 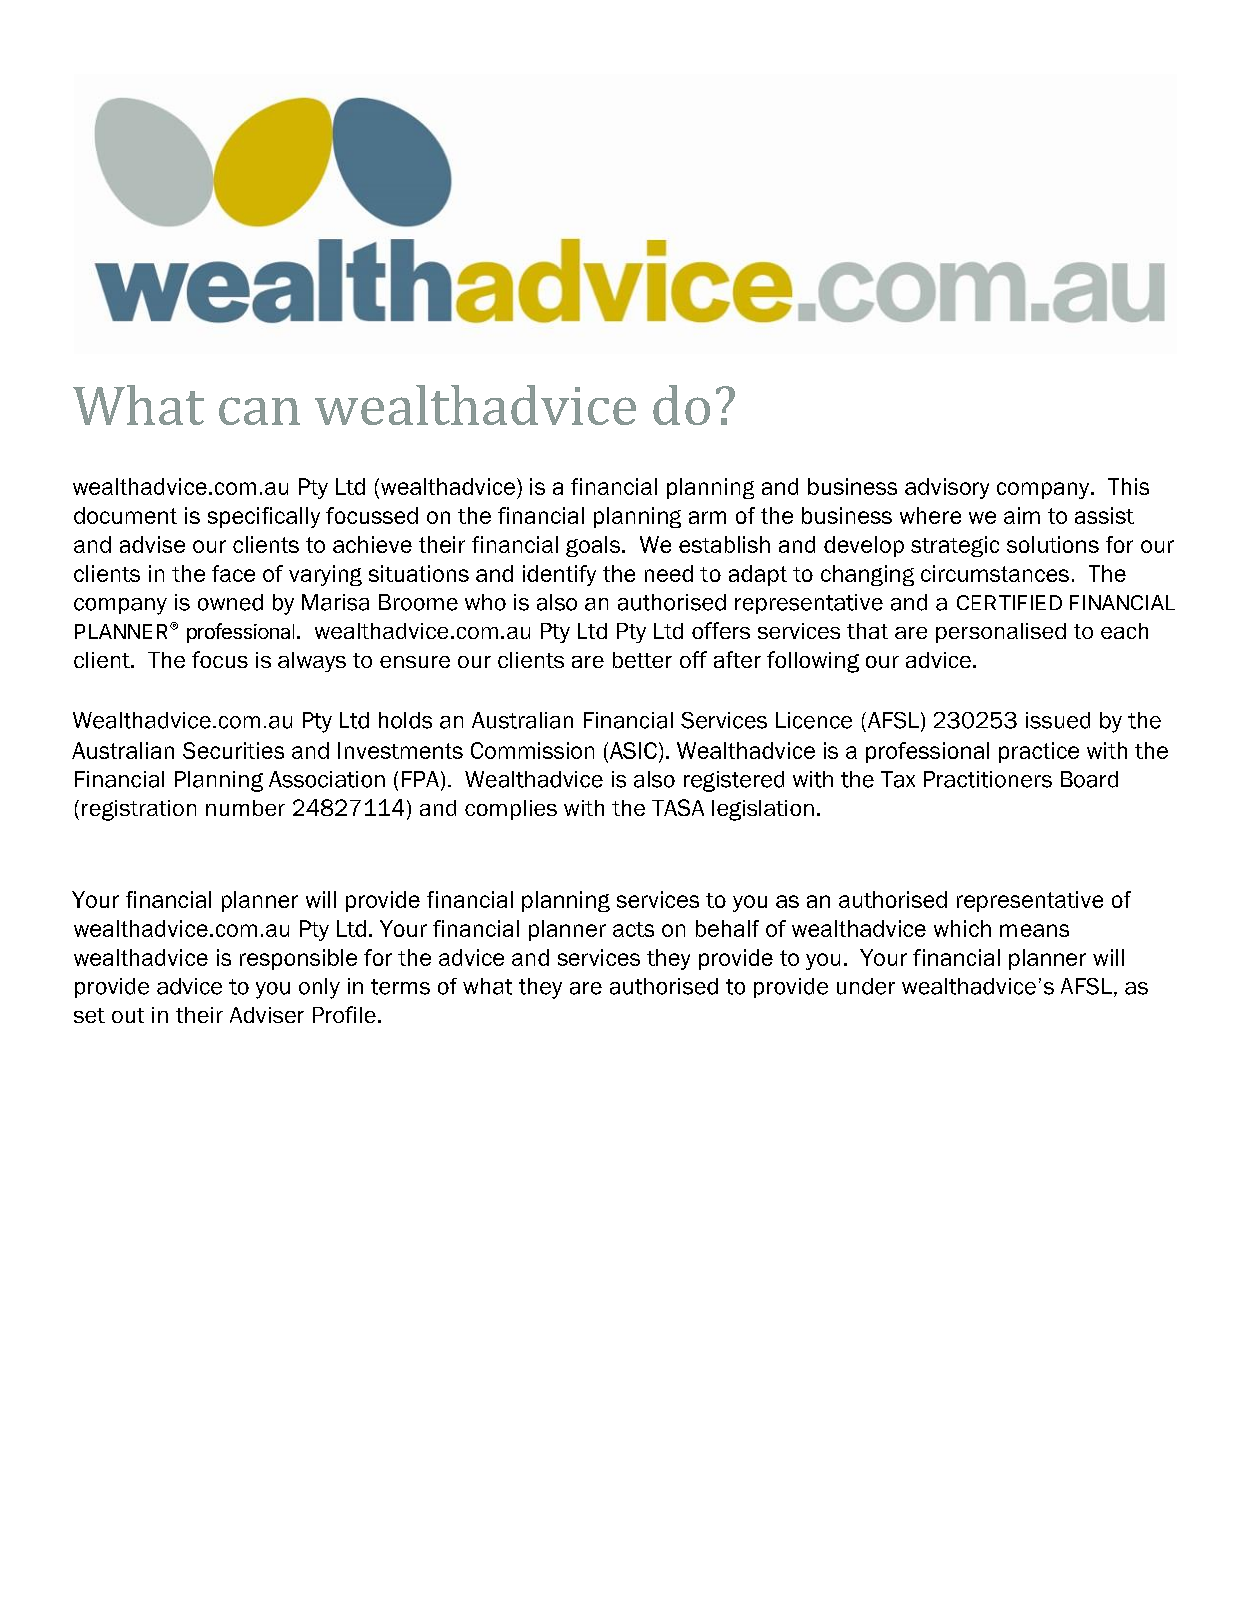 I want to click on can, so click(x=259, y=411).
